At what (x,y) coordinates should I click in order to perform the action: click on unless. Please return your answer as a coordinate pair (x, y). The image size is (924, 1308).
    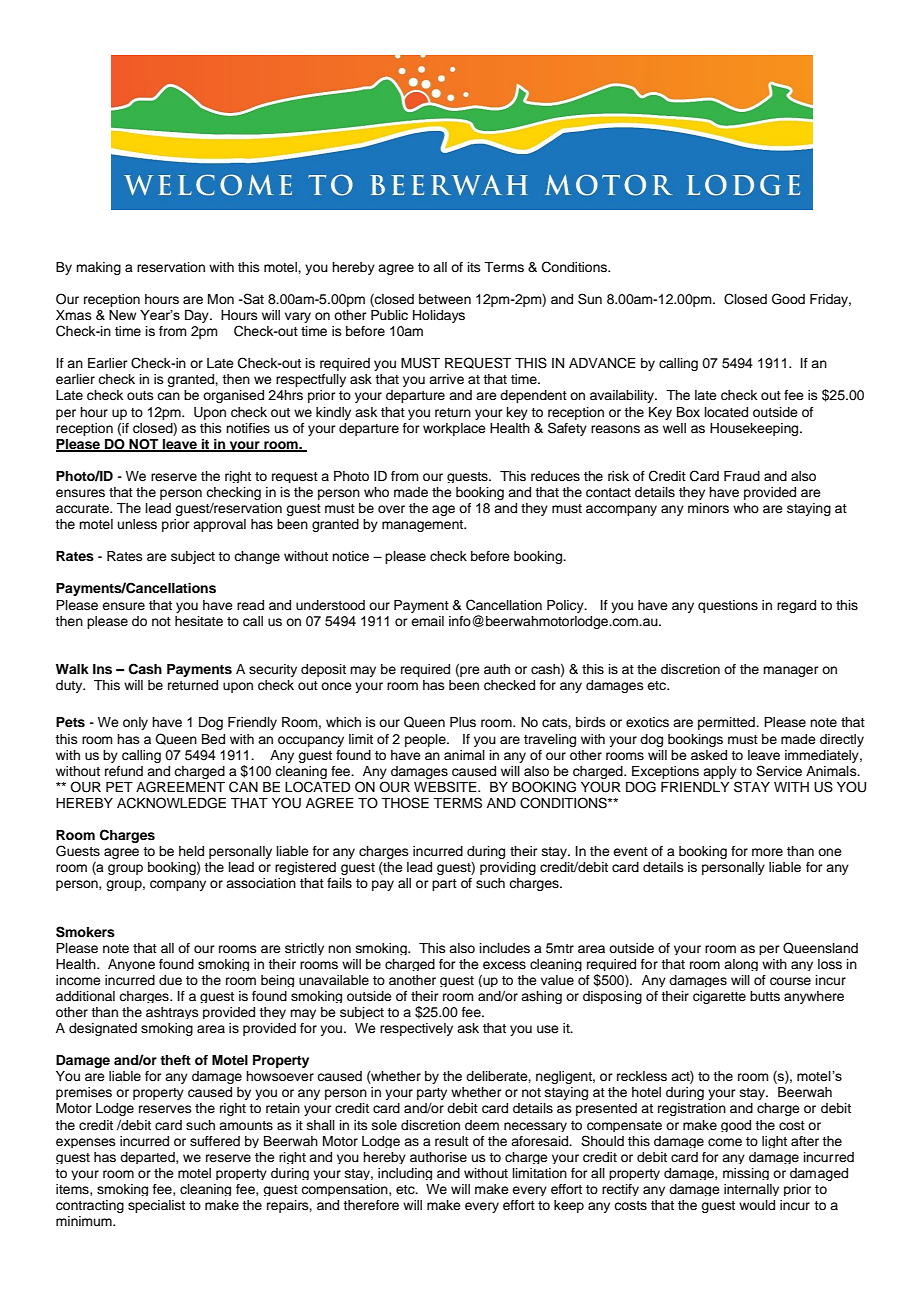
    Looking at the image, I should click on (137, 524).
